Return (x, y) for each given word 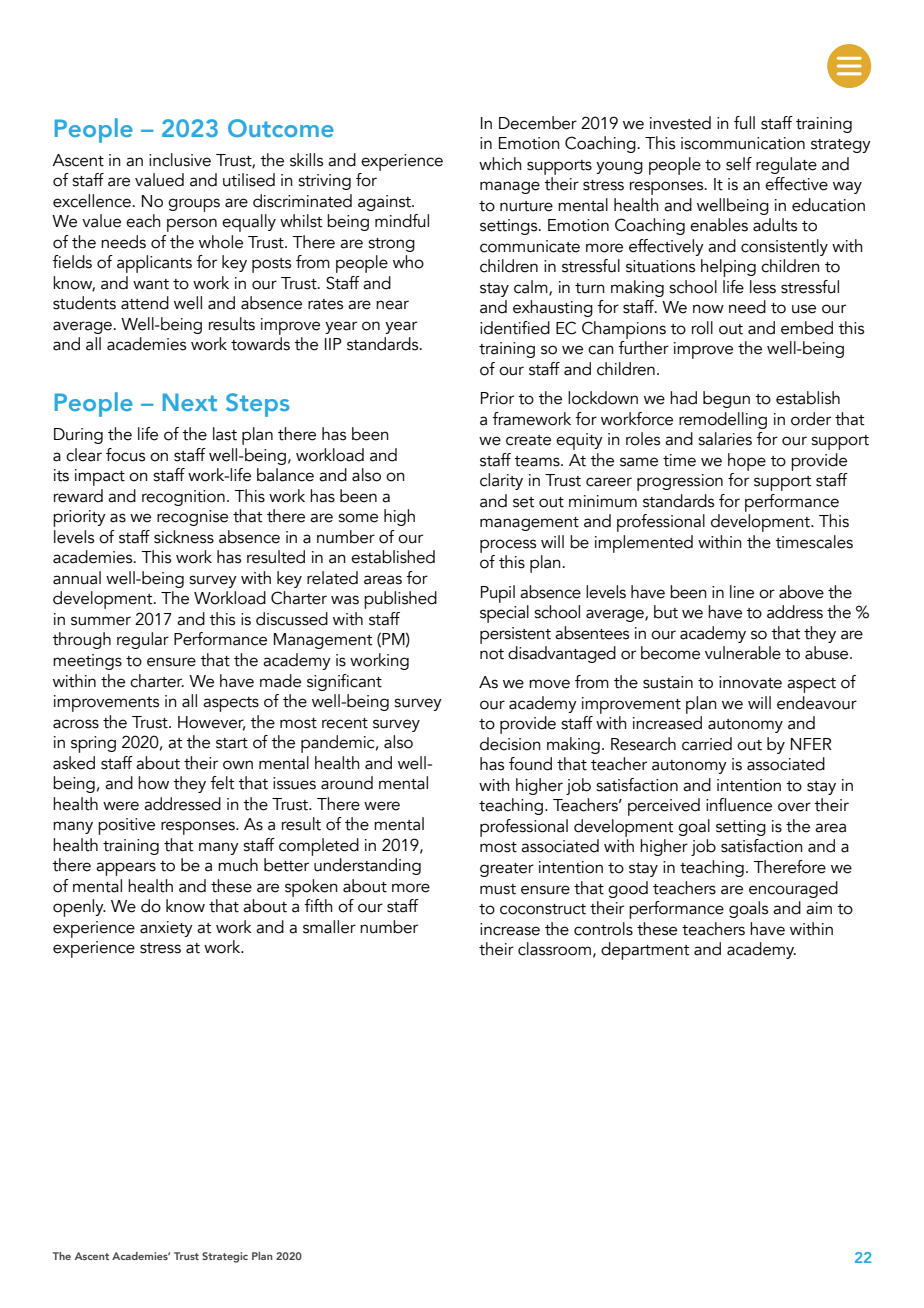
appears (126, 869)
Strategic (225, 1257)
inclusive (180, 160)
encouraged (793, 889)
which (500, 164)
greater (507, 870)
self (739, 164)
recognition (183, 498)
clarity (501, 481)
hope (747, 462)
